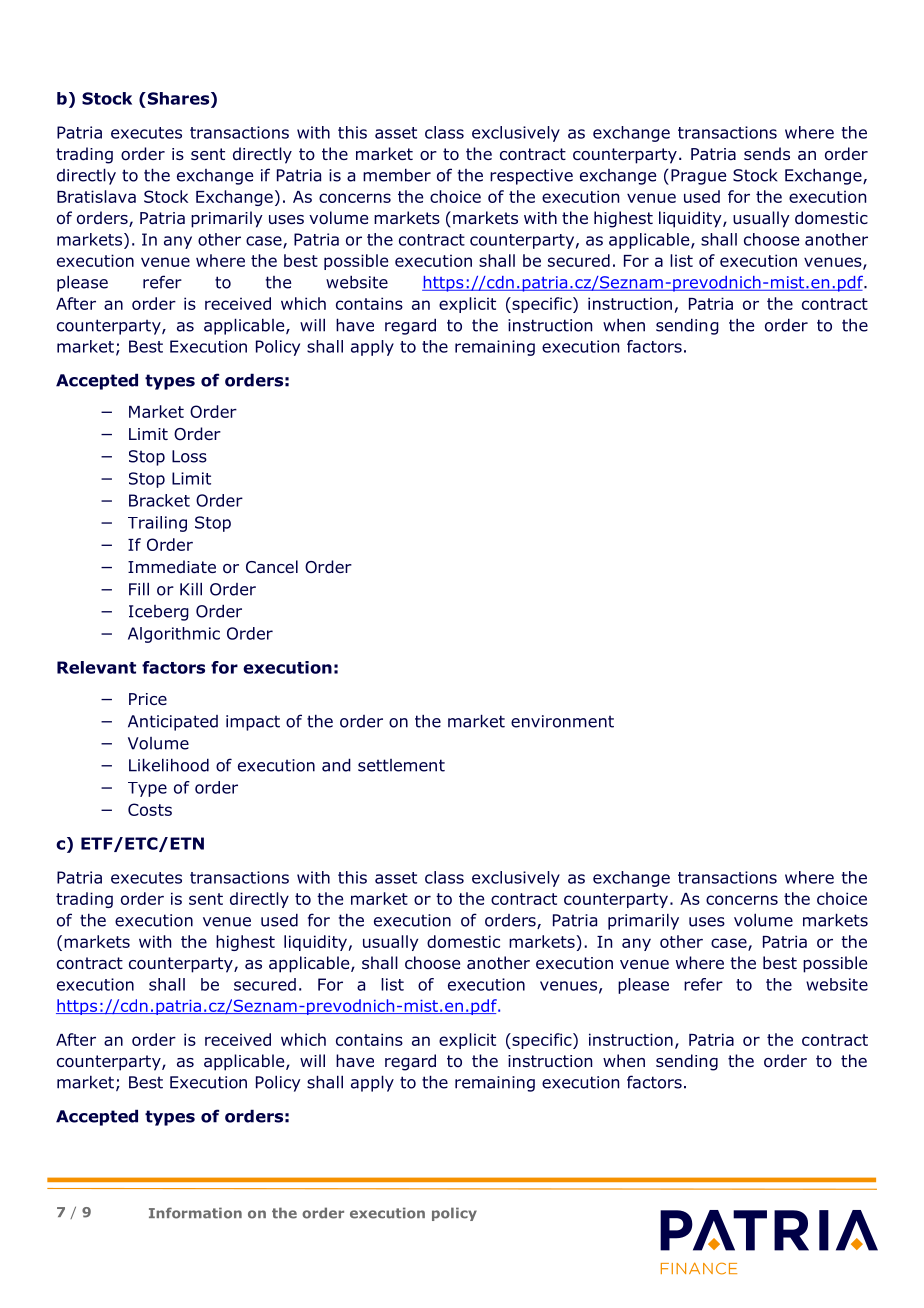 The height and width of the image is (1308, 924). I want to click on Loss, so click(189, 456).
